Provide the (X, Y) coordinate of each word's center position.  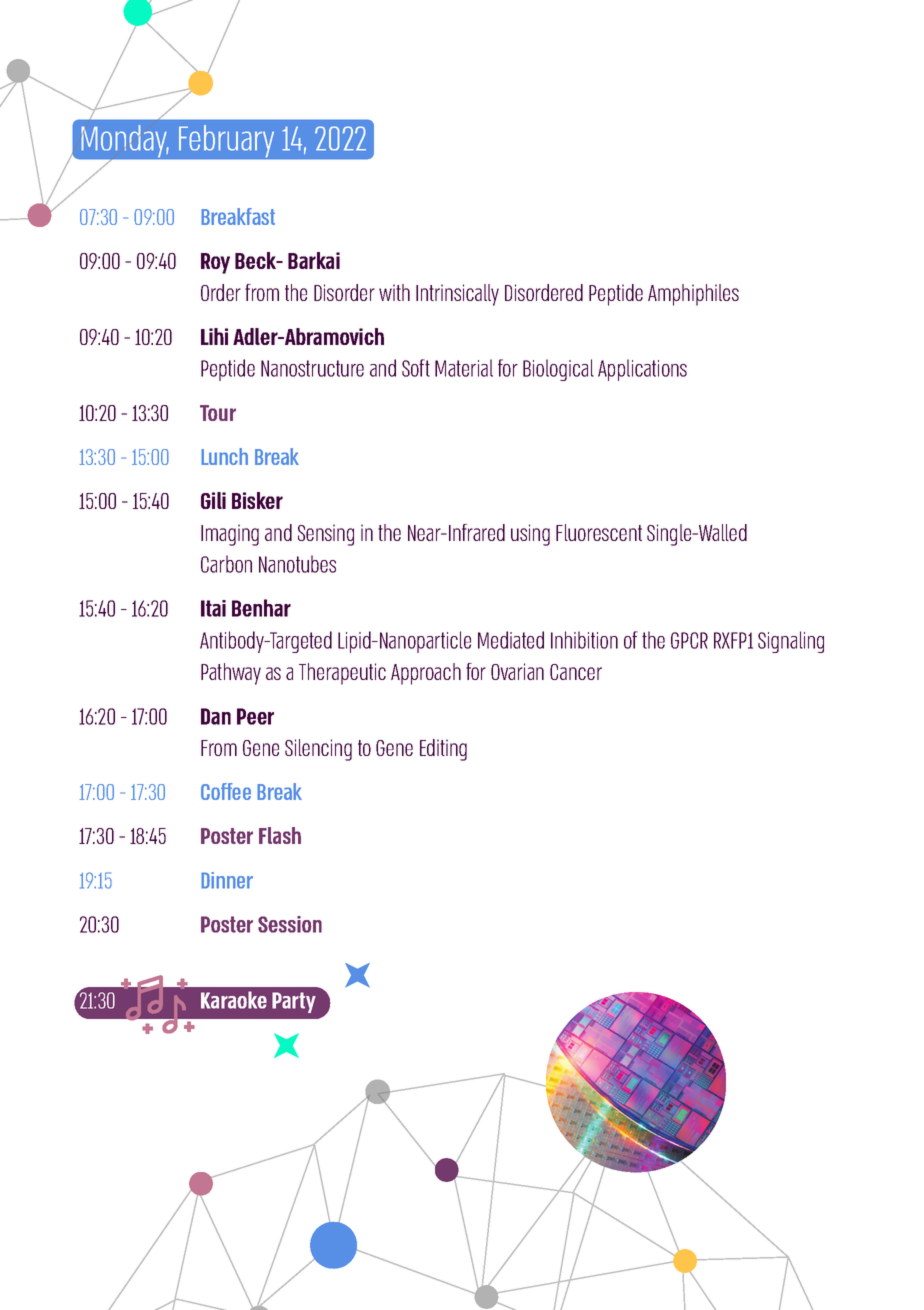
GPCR (689, 640)
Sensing (326, 535)
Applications (642, 370)
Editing (443, 750)
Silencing (318, 750)
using (530, 535)
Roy (215, 263)
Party (294, 1002)
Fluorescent (599, 532)
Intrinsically (457, 295)
